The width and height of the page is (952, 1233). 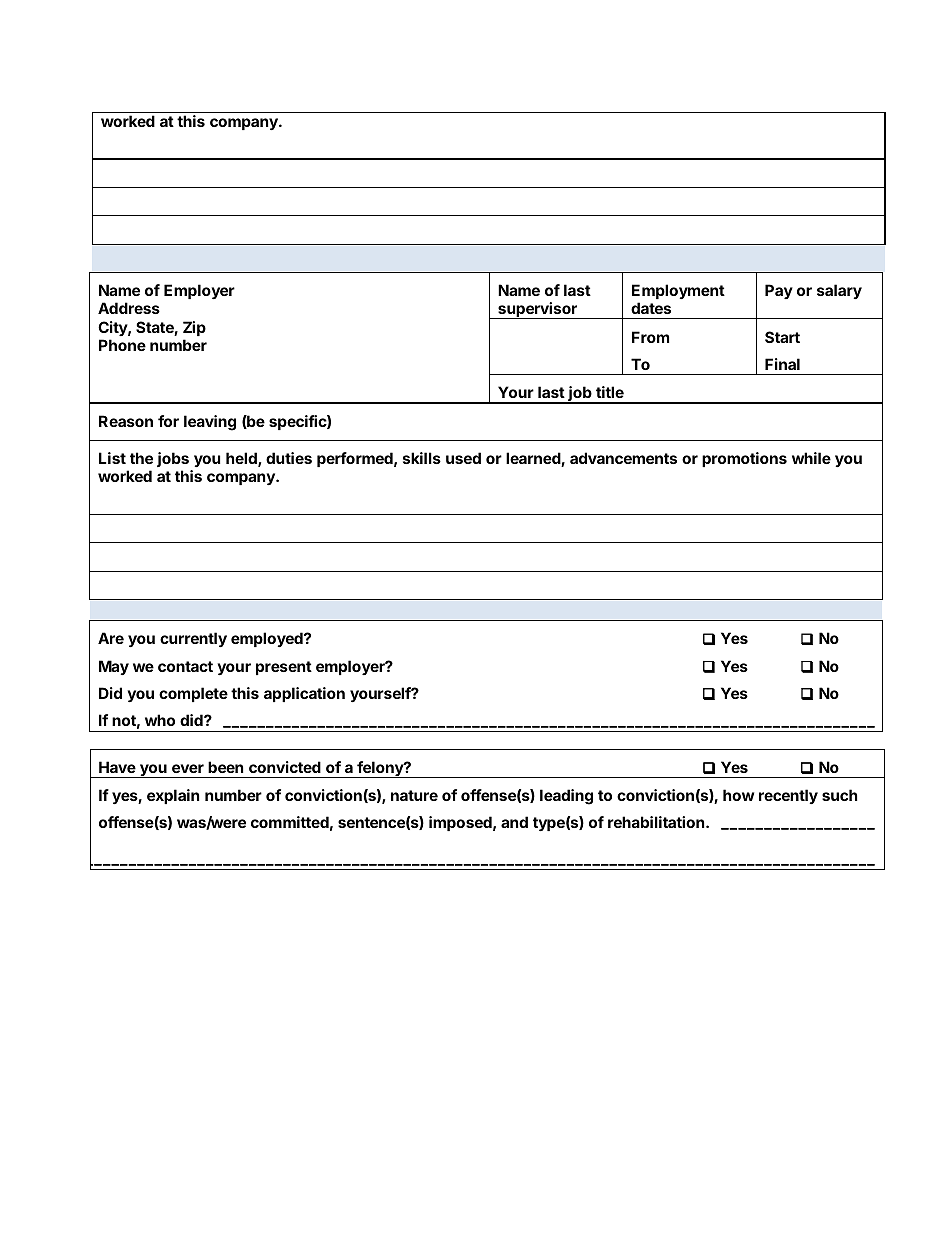 I want to click on supervisor, so click(x=537, y=310).
